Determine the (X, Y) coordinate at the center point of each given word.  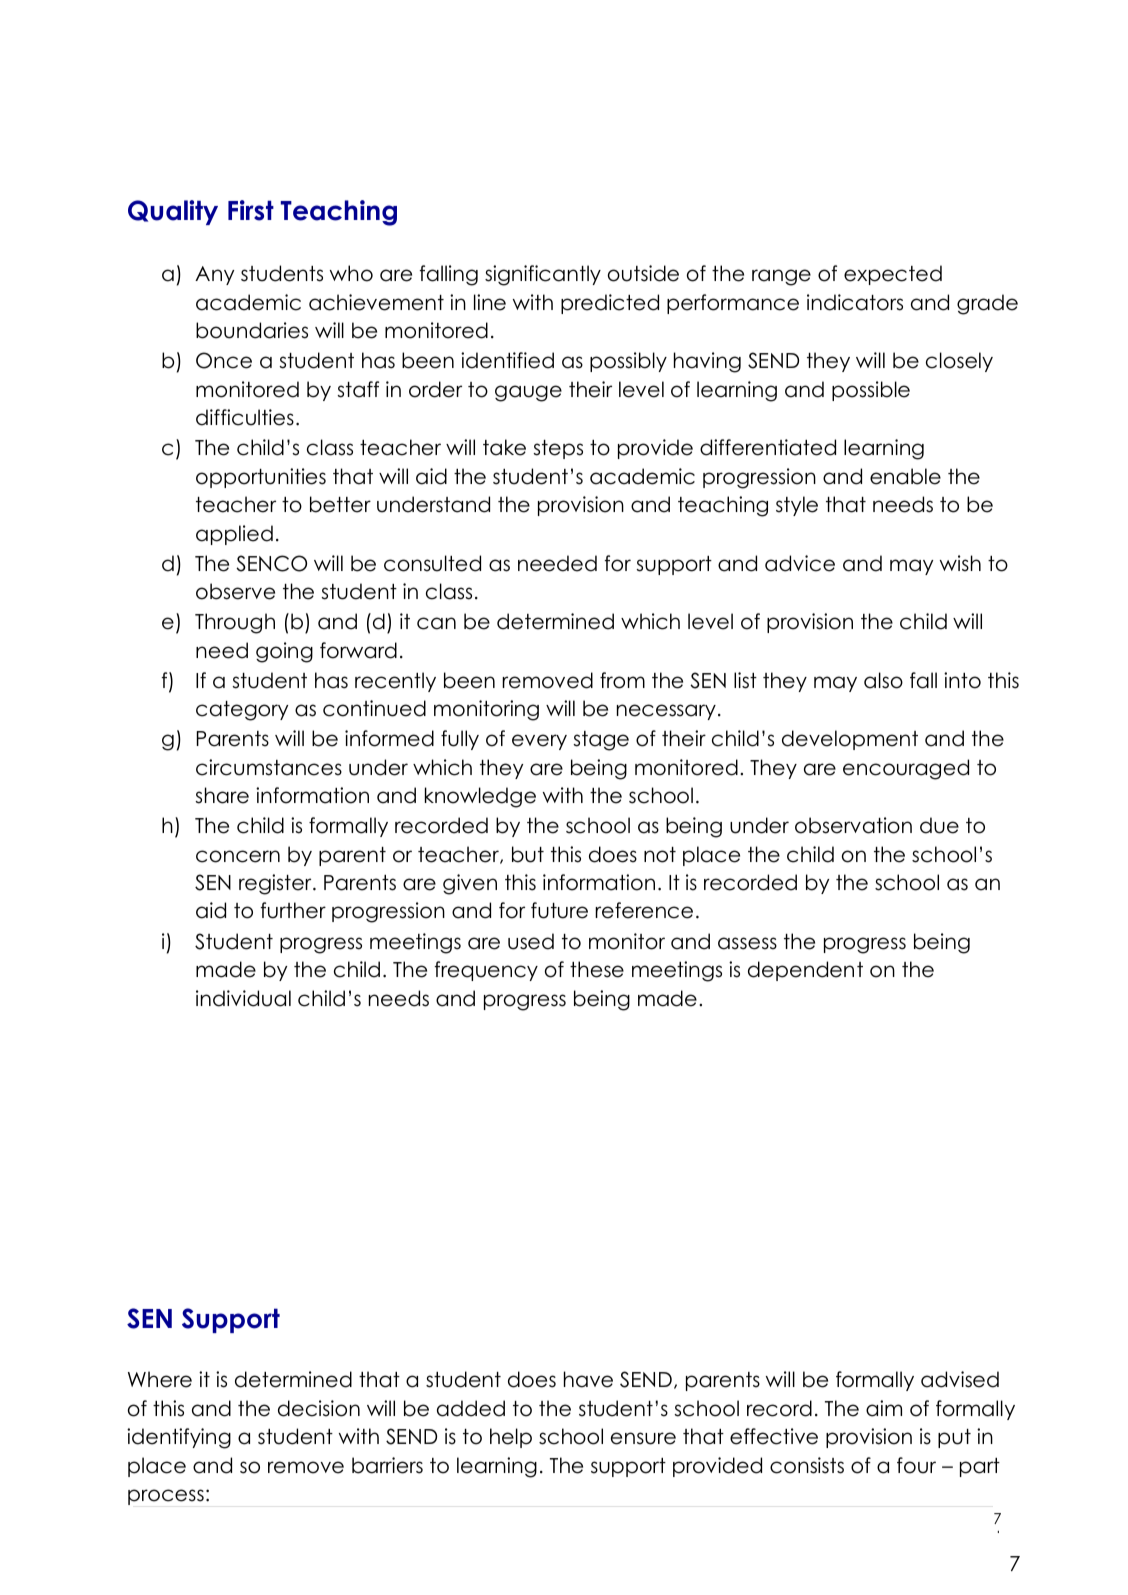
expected (893, 275)
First (251, 210)
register (276, 884)
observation (853, 825)
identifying (179, 1438)
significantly (543, 275)
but (528, 854)
